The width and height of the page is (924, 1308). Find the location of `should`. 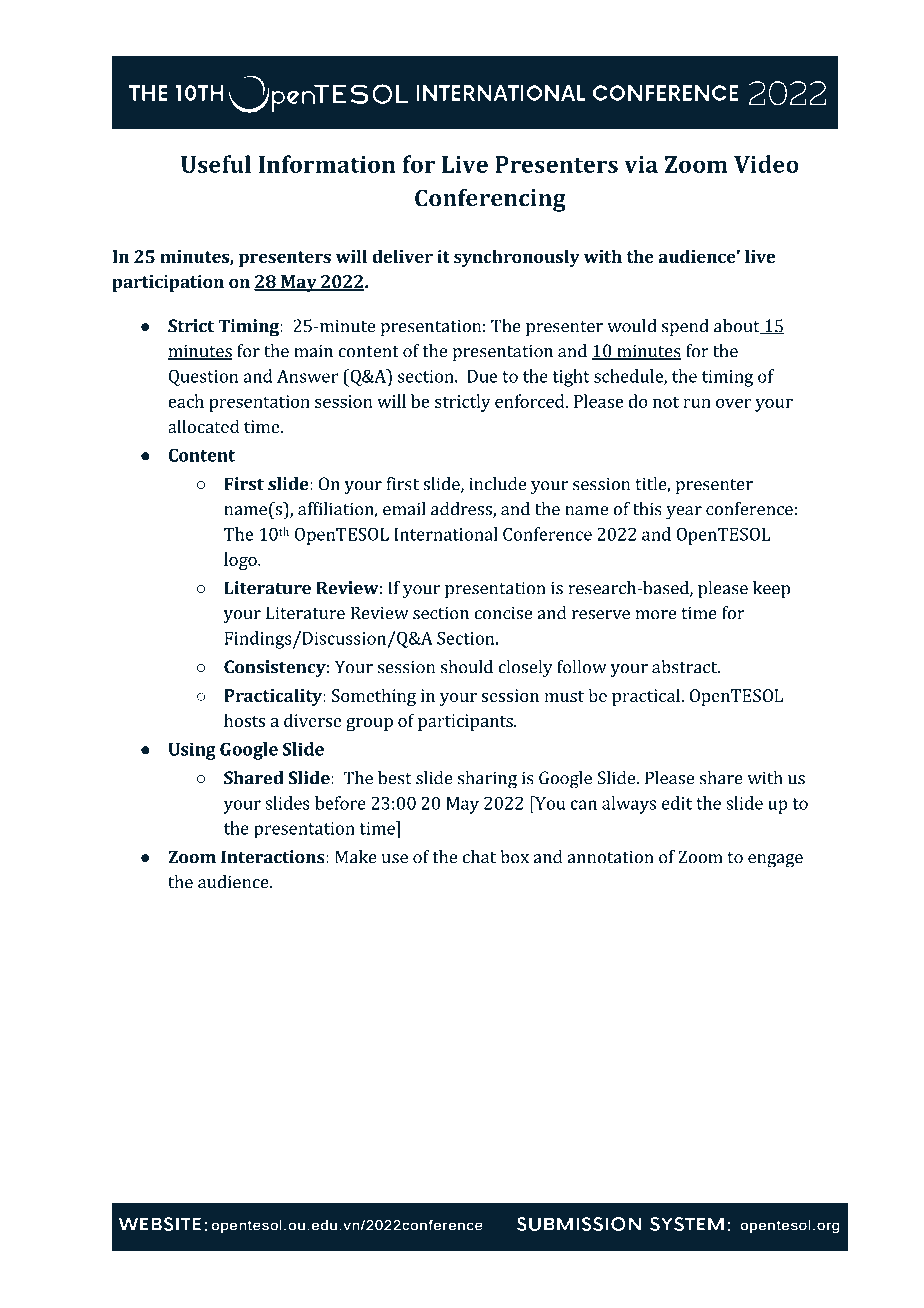

should is located at coordinates (467, 667).
